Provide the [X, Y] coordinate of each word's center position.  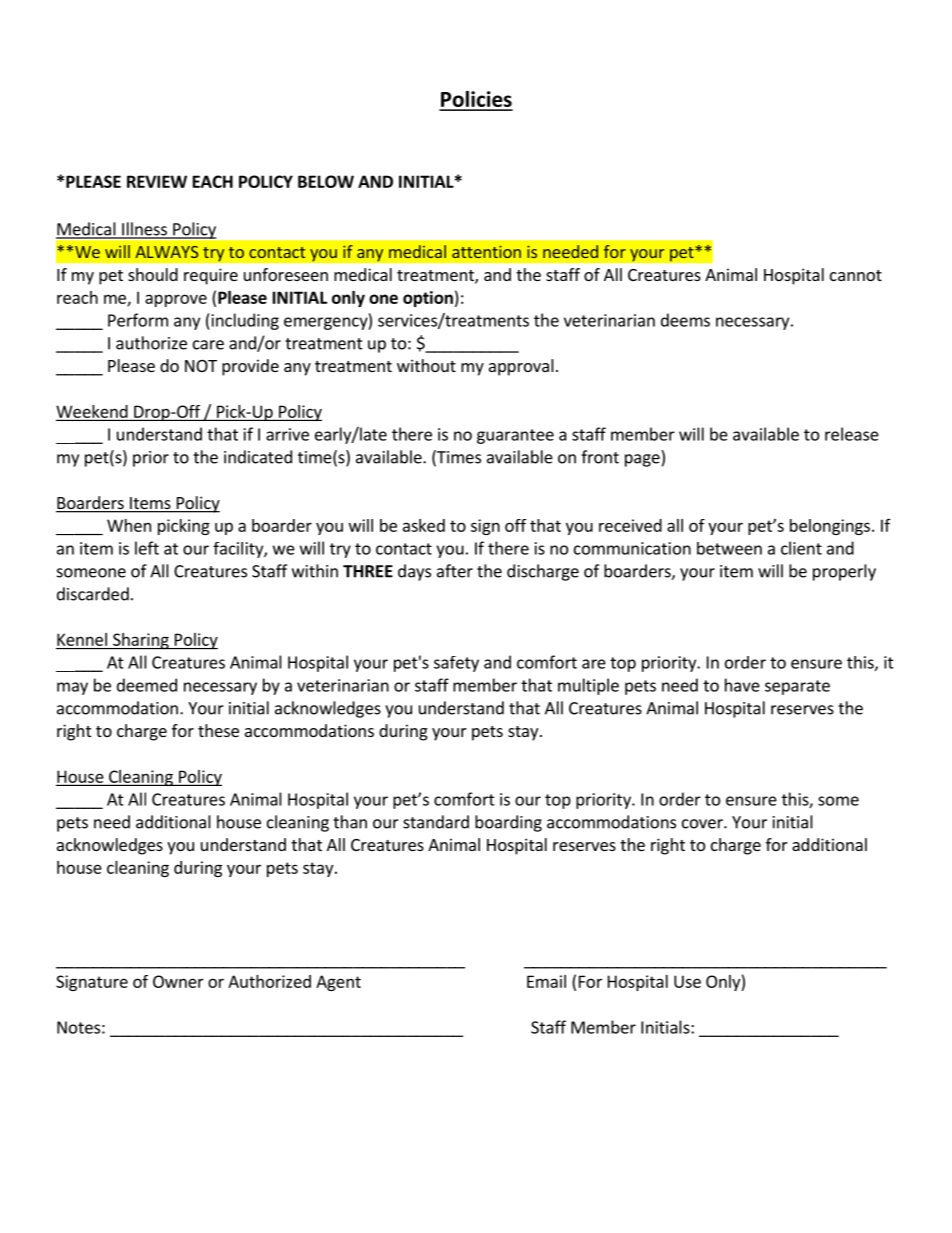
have [742, 685]
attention [486, 252]
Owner [178, 981]
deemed [147, 685]
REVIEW [157, 181]
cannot [856, 275]
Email [546, 981]
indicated [258, 457]
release [852, 434]
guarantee [515, 436]
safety [456, 664]
